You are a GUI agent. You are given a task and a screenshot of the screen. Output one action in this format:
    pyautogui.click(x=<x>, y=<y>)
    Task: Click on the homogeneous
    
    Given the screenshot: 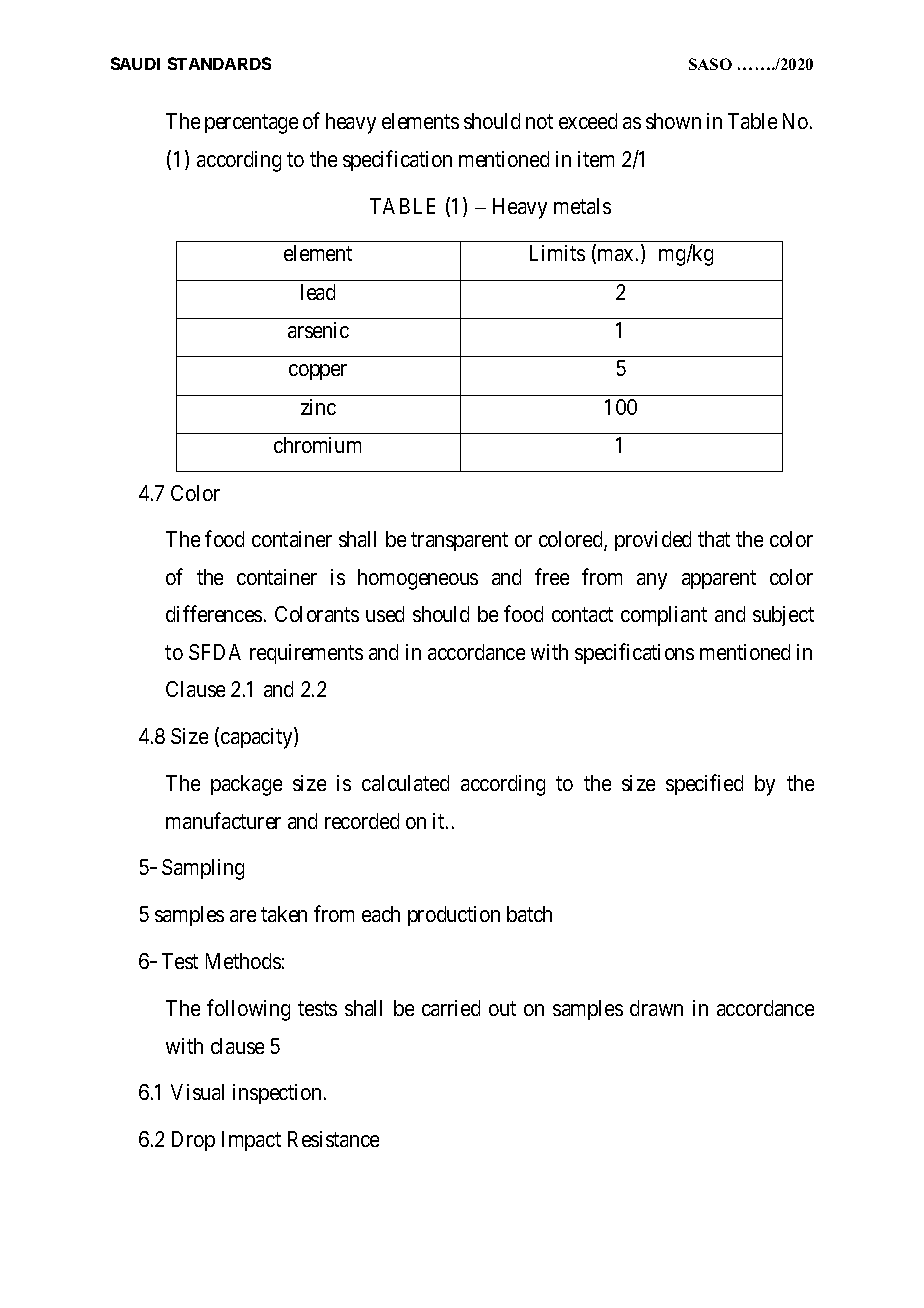 What is the action you would take?
    pyautogui.click(x=418, y=579)
